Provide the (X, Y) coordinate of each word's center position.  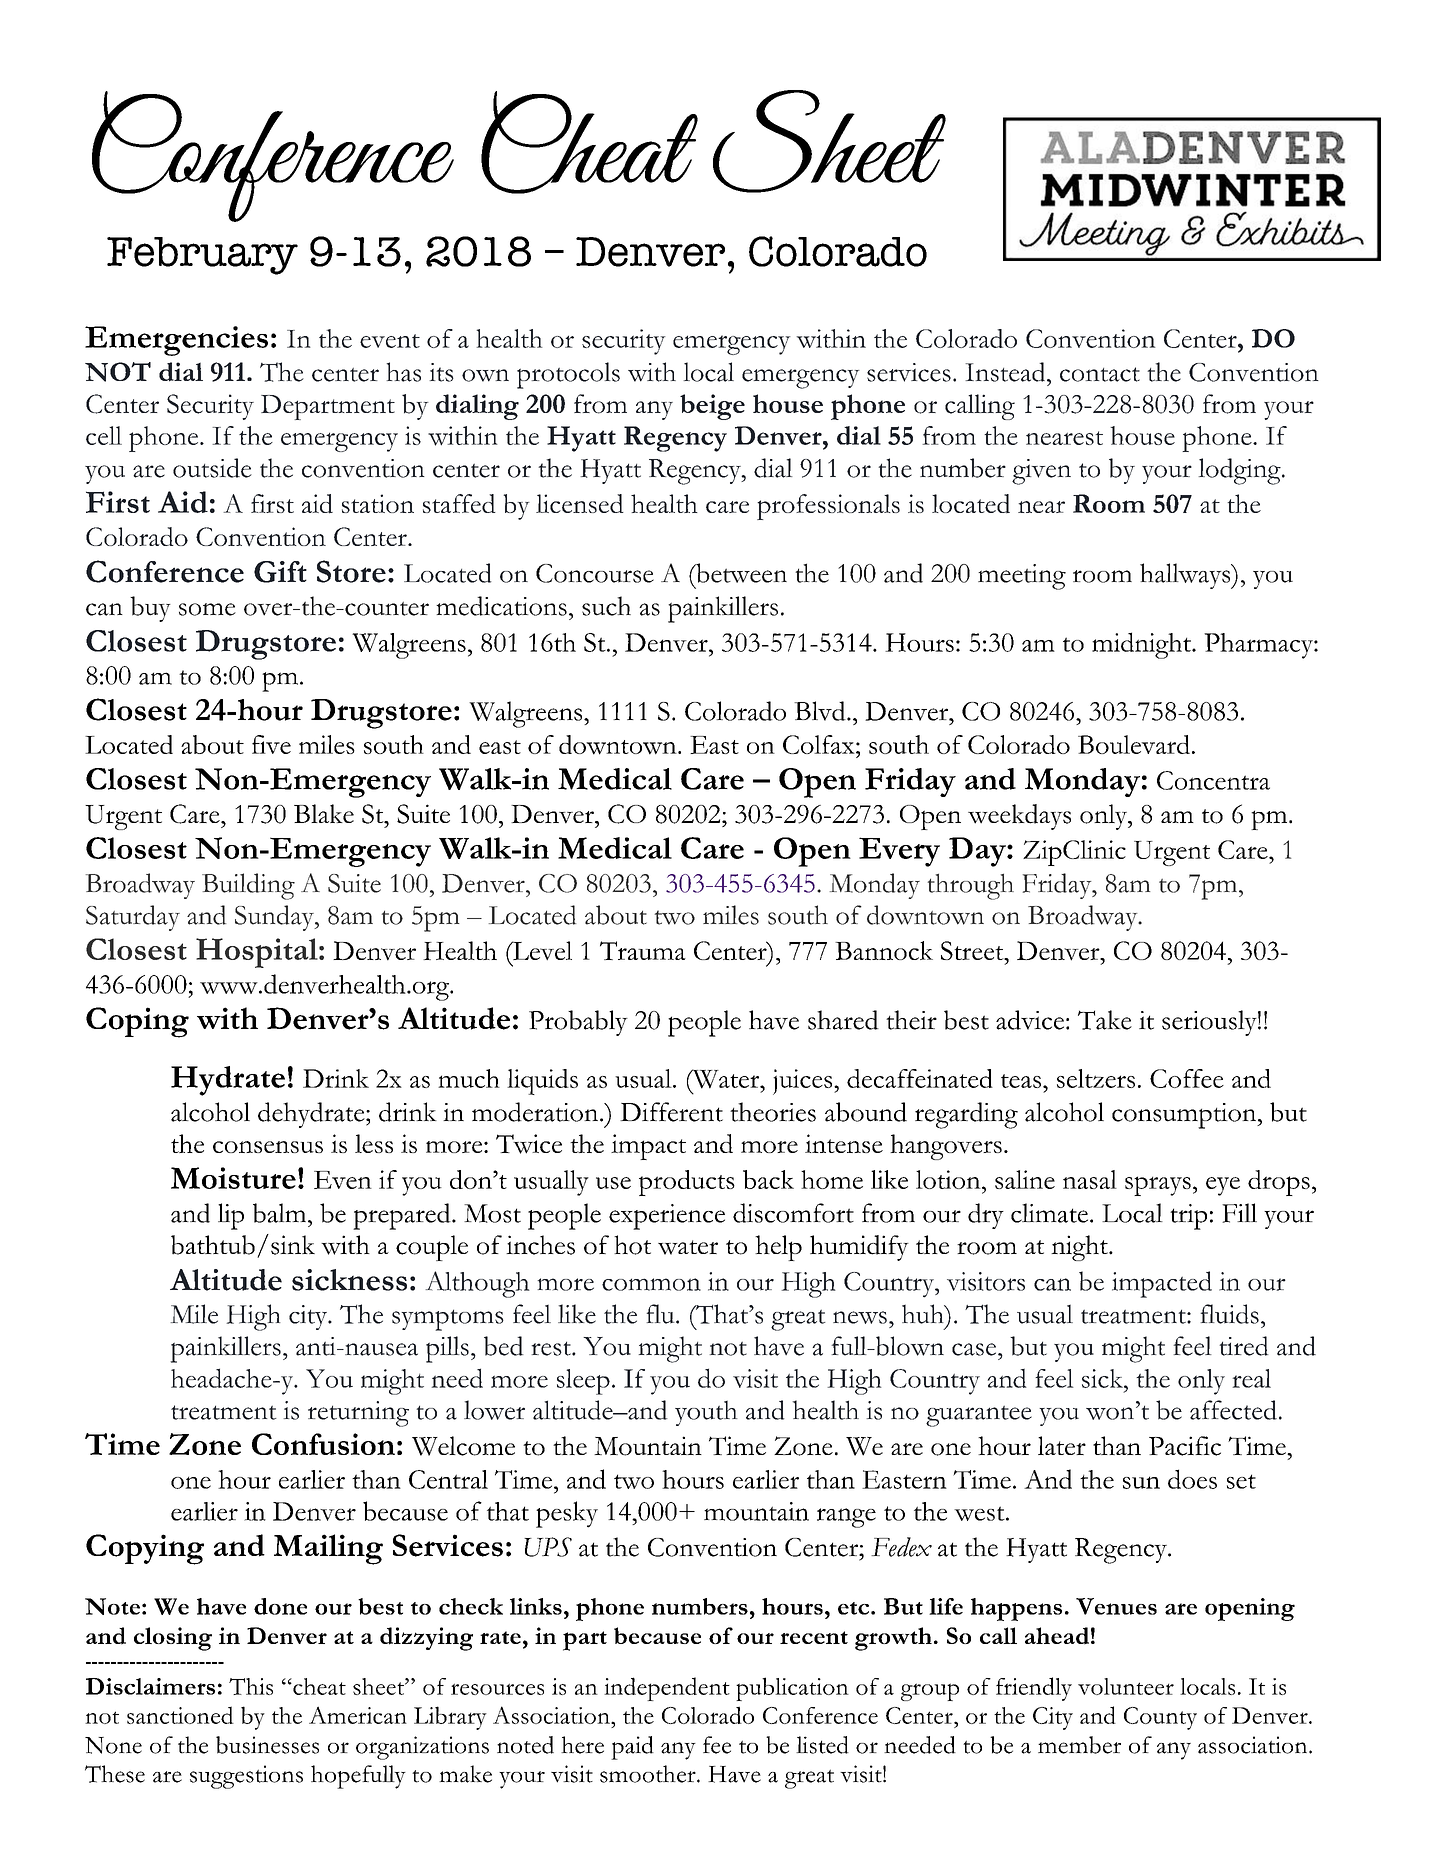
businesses (267, 1745)
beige (712, 407)
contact (1100, 374)
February (202, 256)
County (1160, 1718)
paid (632, 1748)
